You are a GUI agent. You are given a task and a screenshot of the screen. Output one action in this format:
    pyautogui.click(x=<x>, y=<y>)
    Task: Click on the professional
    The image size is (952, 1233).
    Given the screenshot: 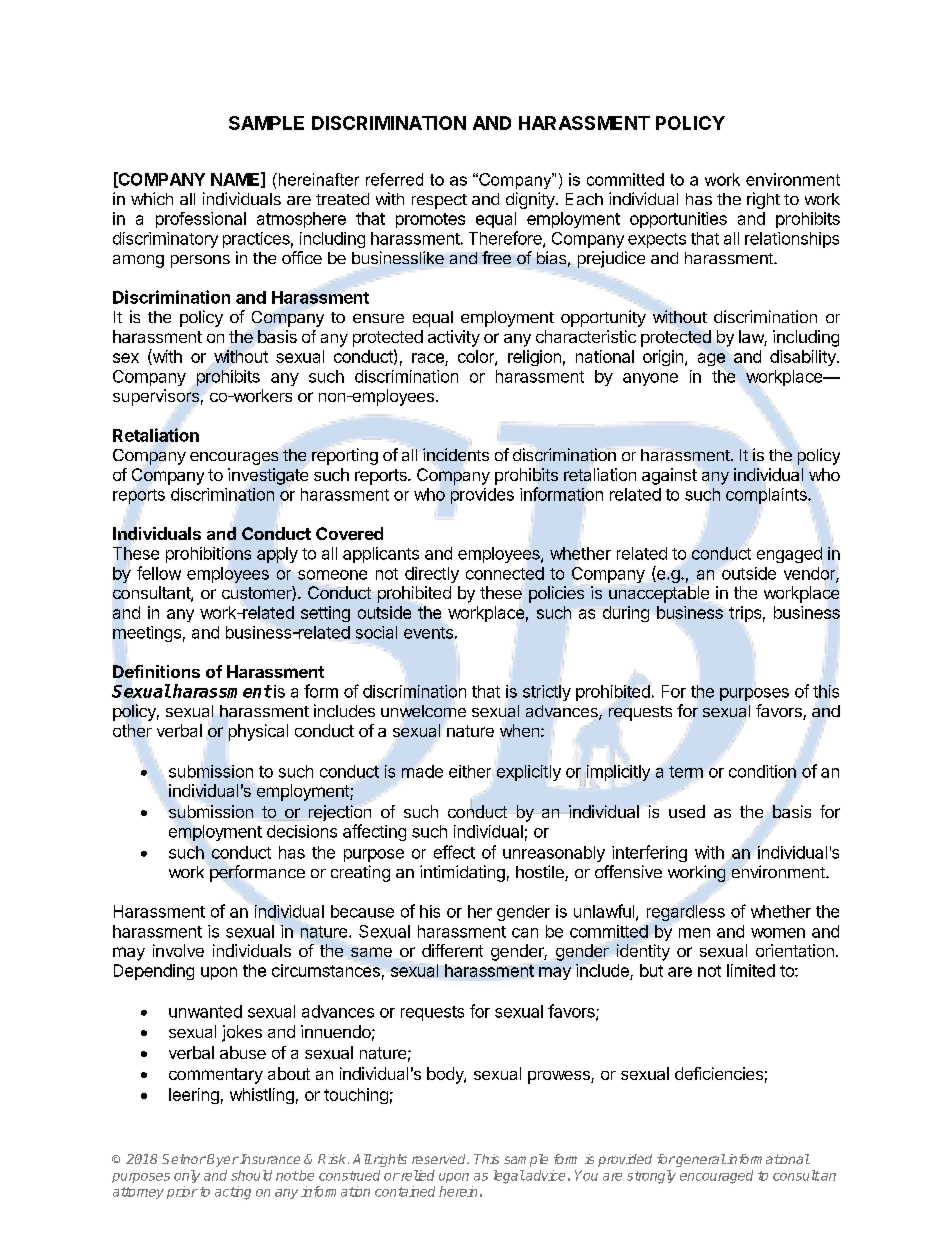 What is the action you would take?
    pyautogui.click(x=201, y=220)
